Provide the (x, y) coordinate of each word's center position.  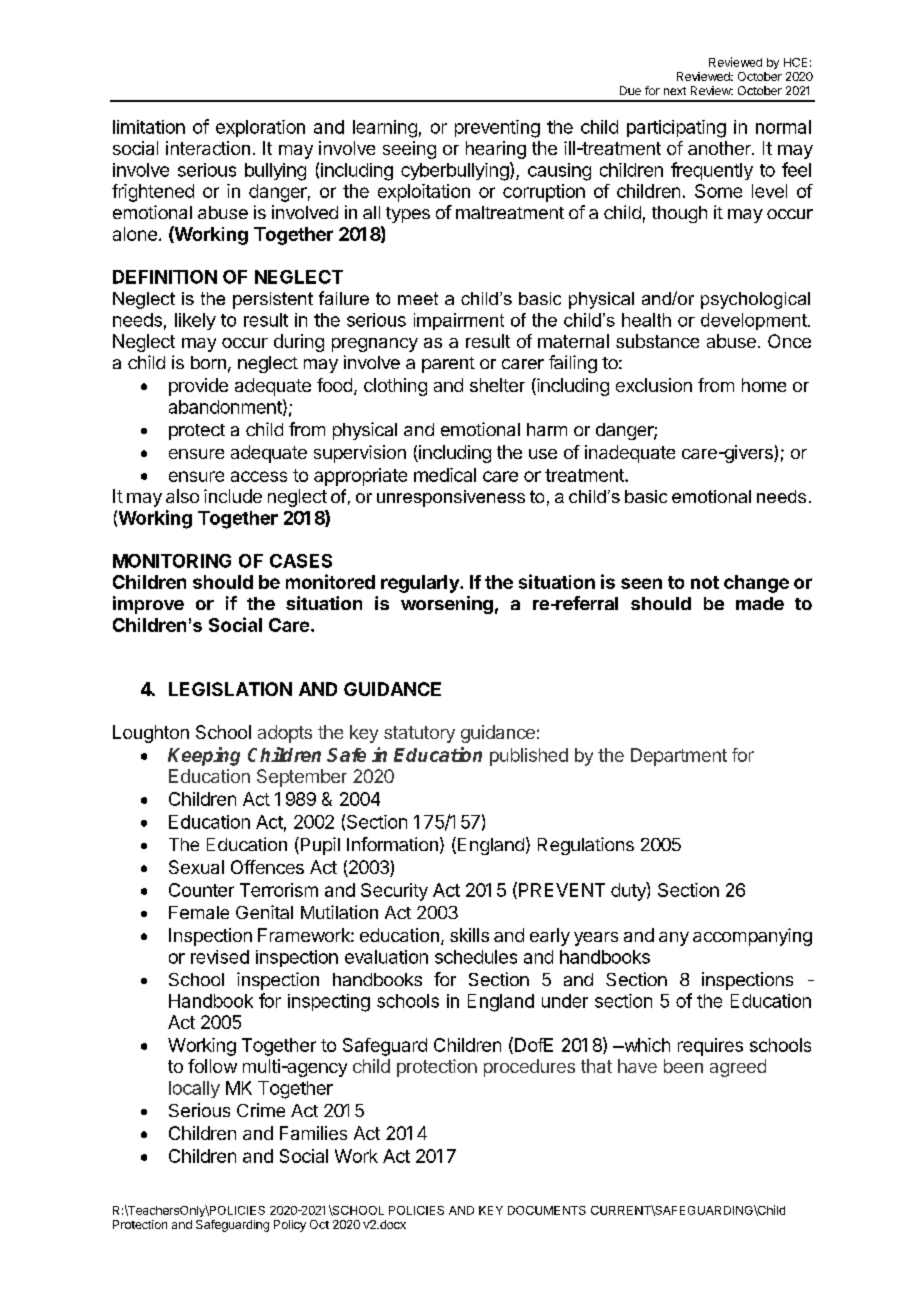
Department (679, 757)
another (720, 148)
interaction (208, 148)
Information (392, 844)
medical (445, 475)
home (764, 385)
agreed (738, 1068)
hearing (496, 150)
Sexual (196, 867)
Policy (290, 1226)
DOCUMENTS (547, 1210)
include (233, 496)
